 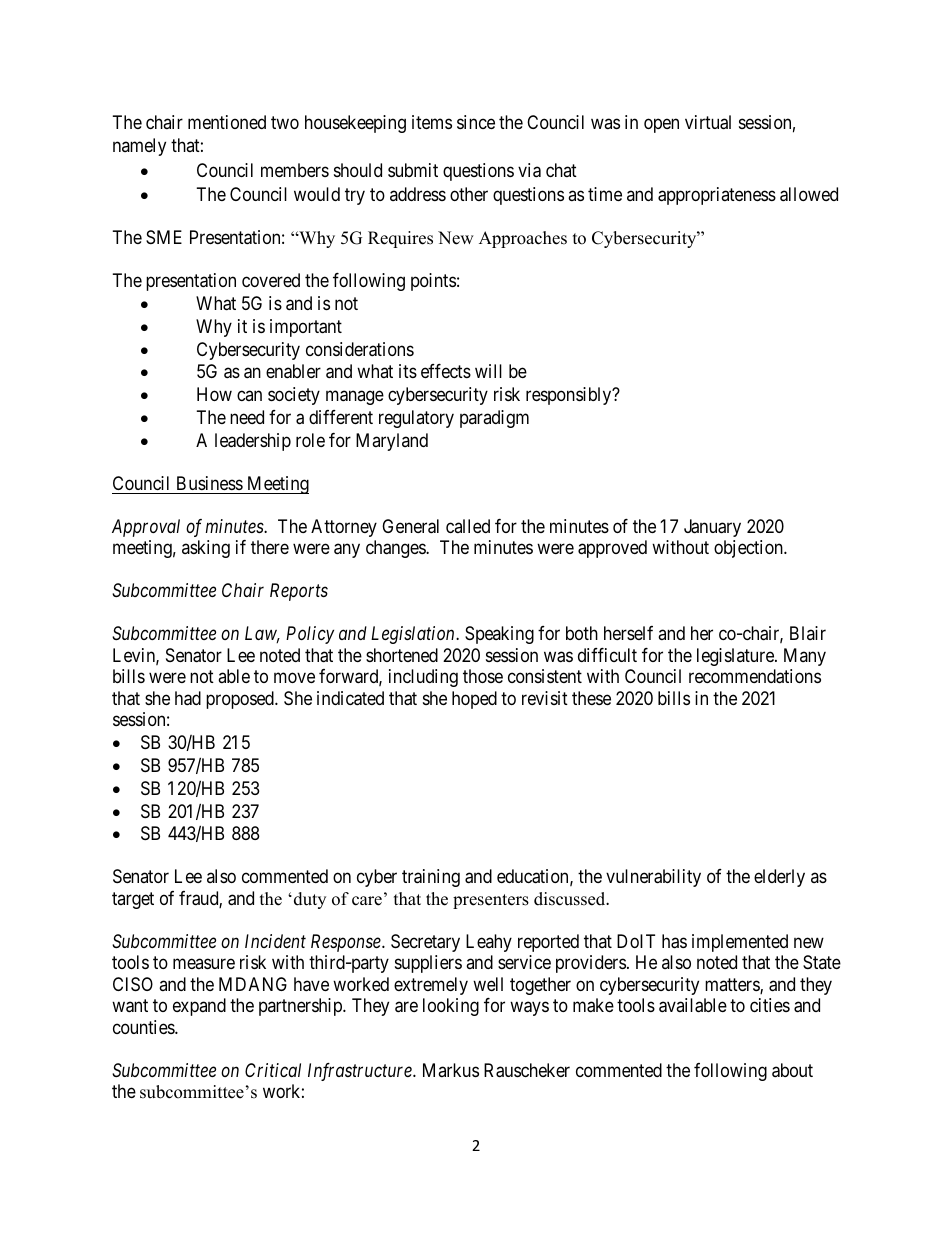 What do you see at coordinates (476, 122) in the document?
I see `since` at bounding box center [476, 122].
